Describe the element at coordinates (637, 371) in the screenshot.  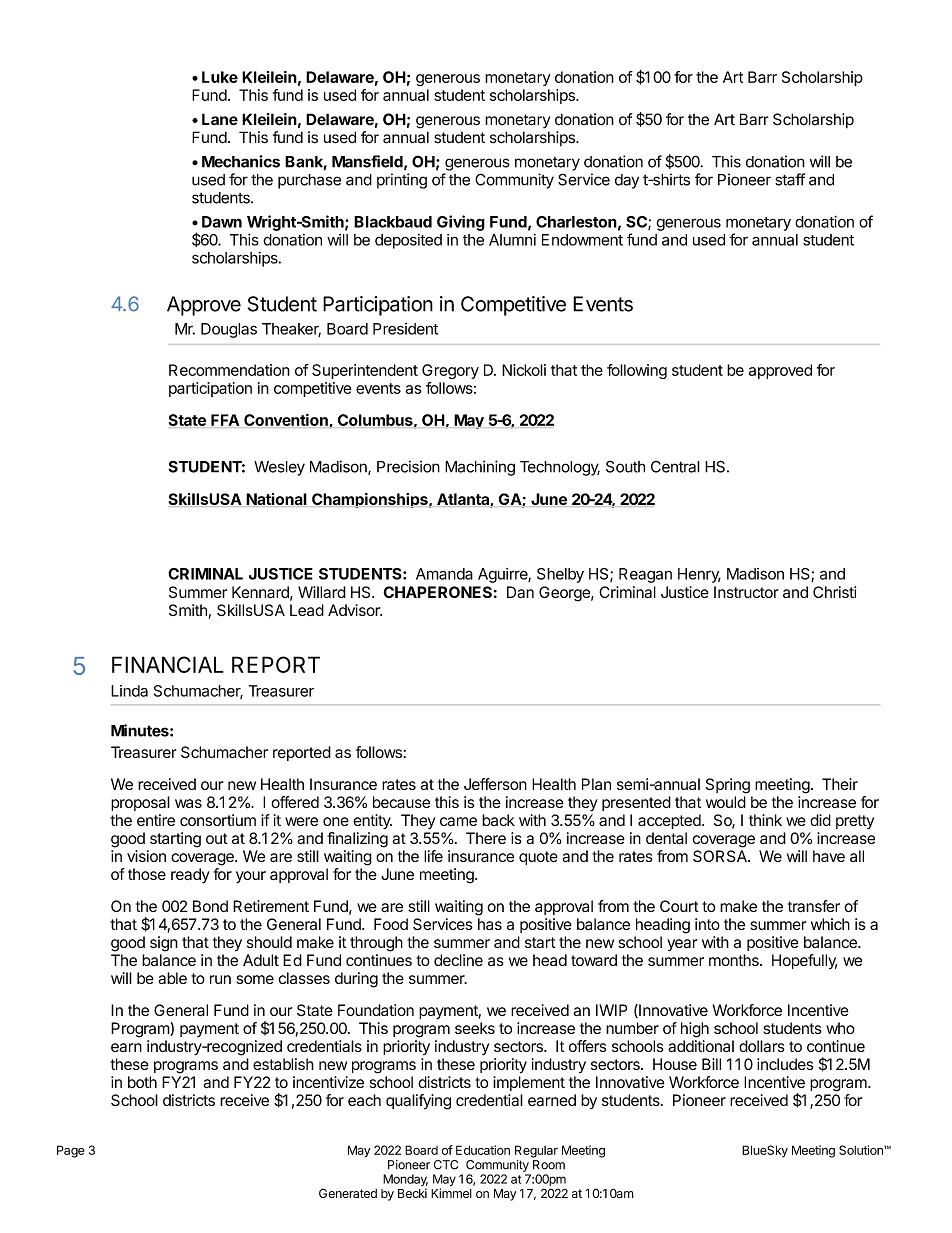
I see `following` at that location.
